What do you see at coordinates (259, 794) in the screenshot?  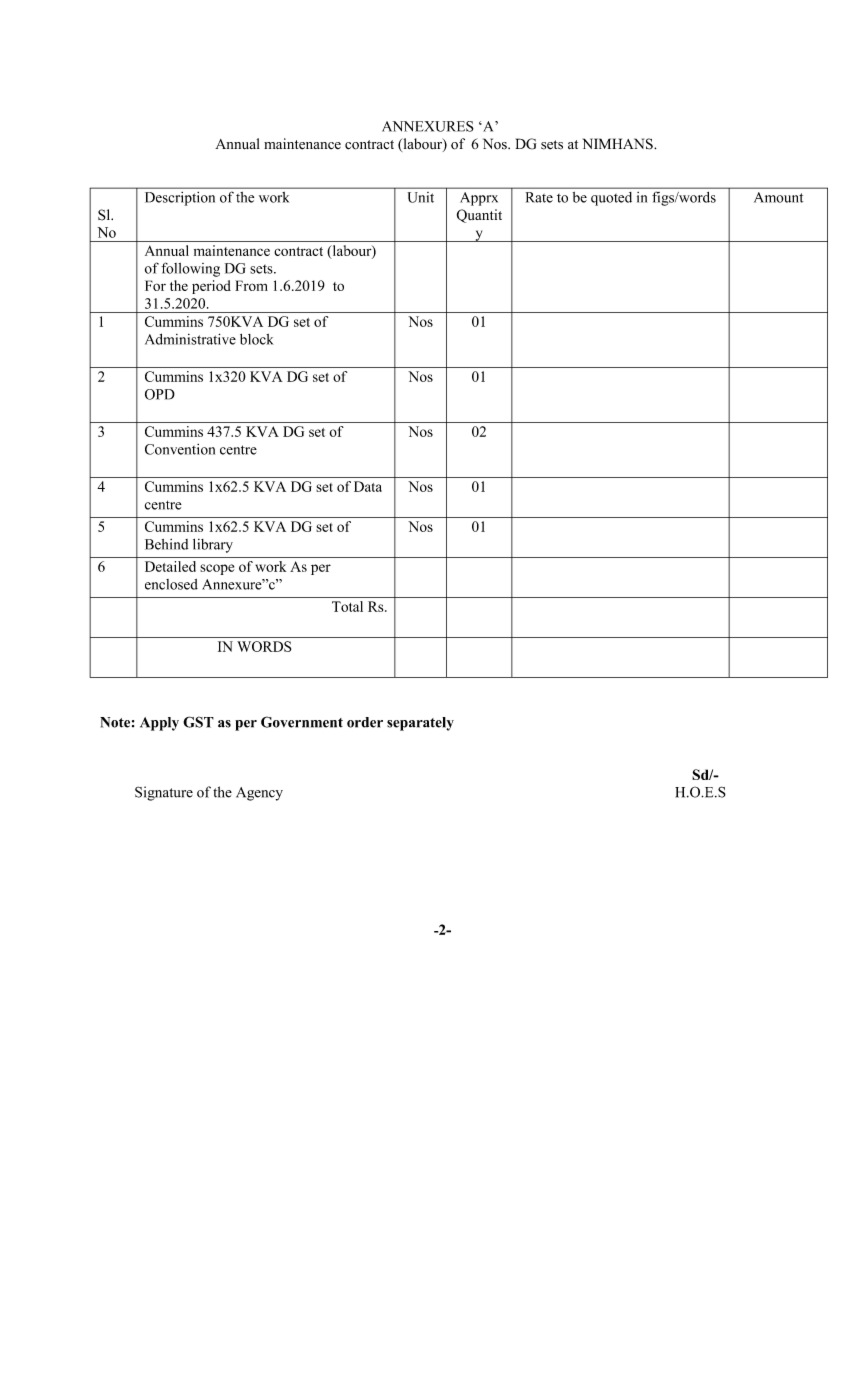 I see `Agency` at bounding box center [259, 794].
